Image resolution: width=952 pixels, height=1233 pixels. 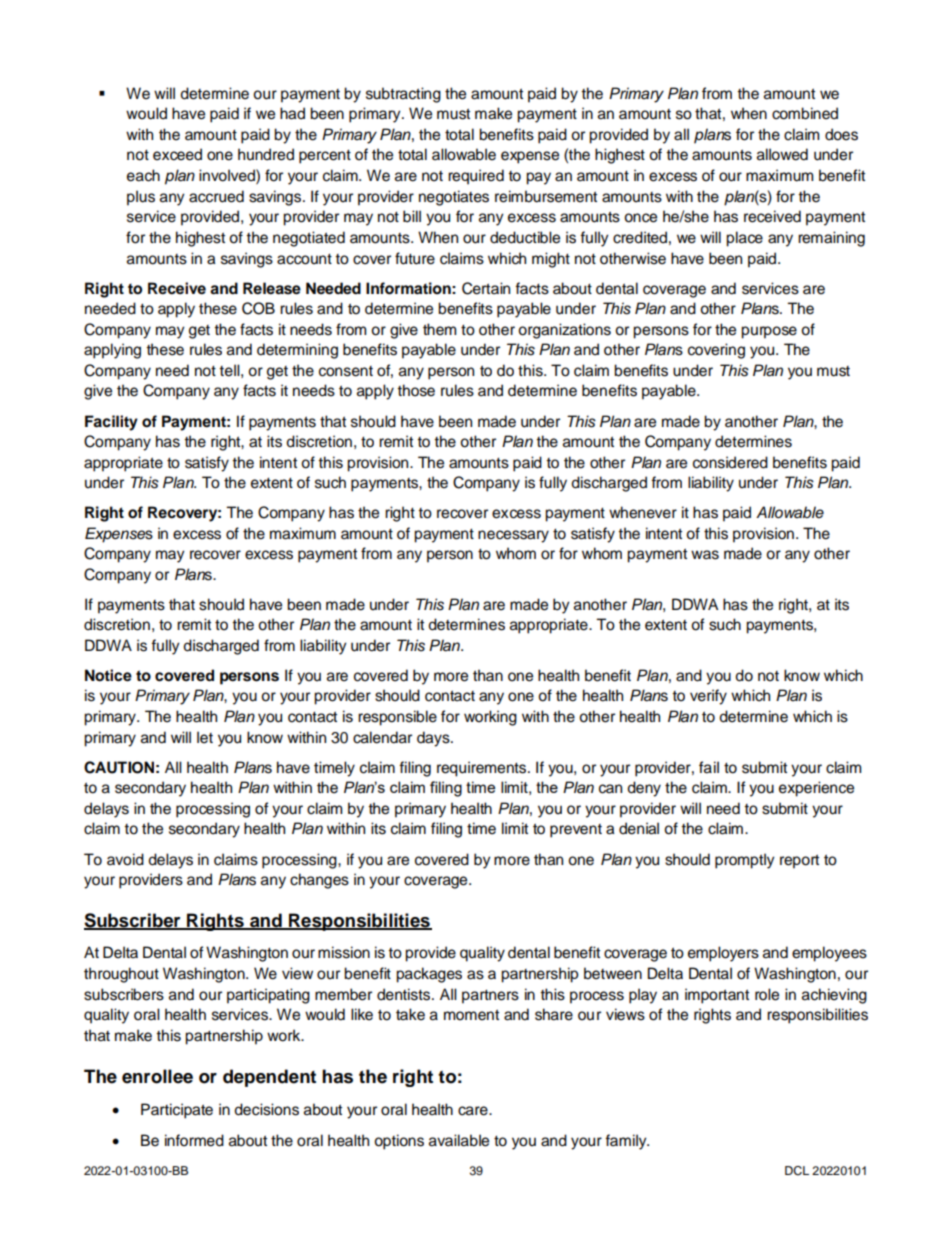 I want to click on care, so click(x=474, y=1111).
